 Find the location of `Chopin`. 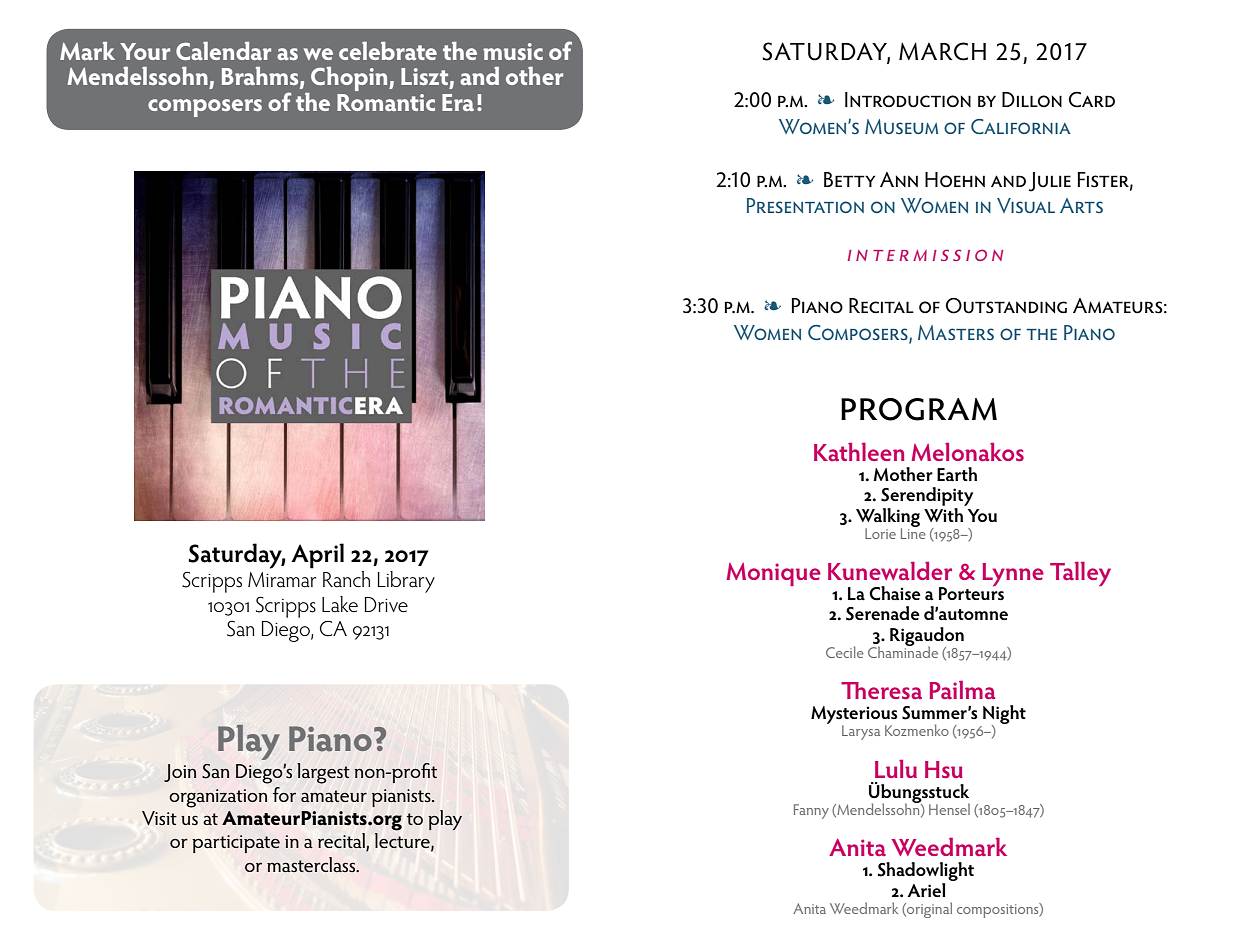

Chopin is located at coordinates (349, 80).
